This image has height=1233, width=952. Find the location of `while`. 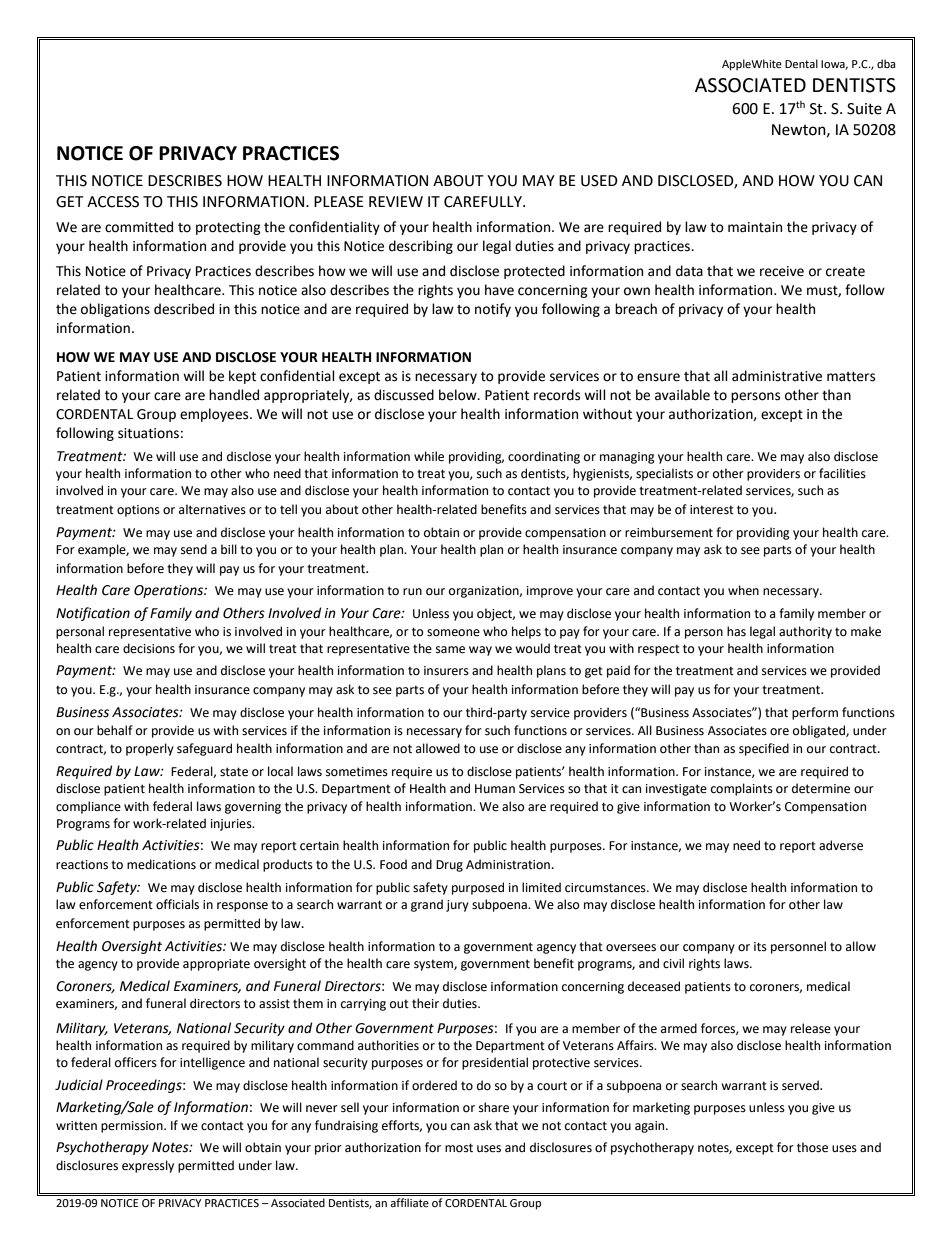

while is located at coordinates (429, 456).
